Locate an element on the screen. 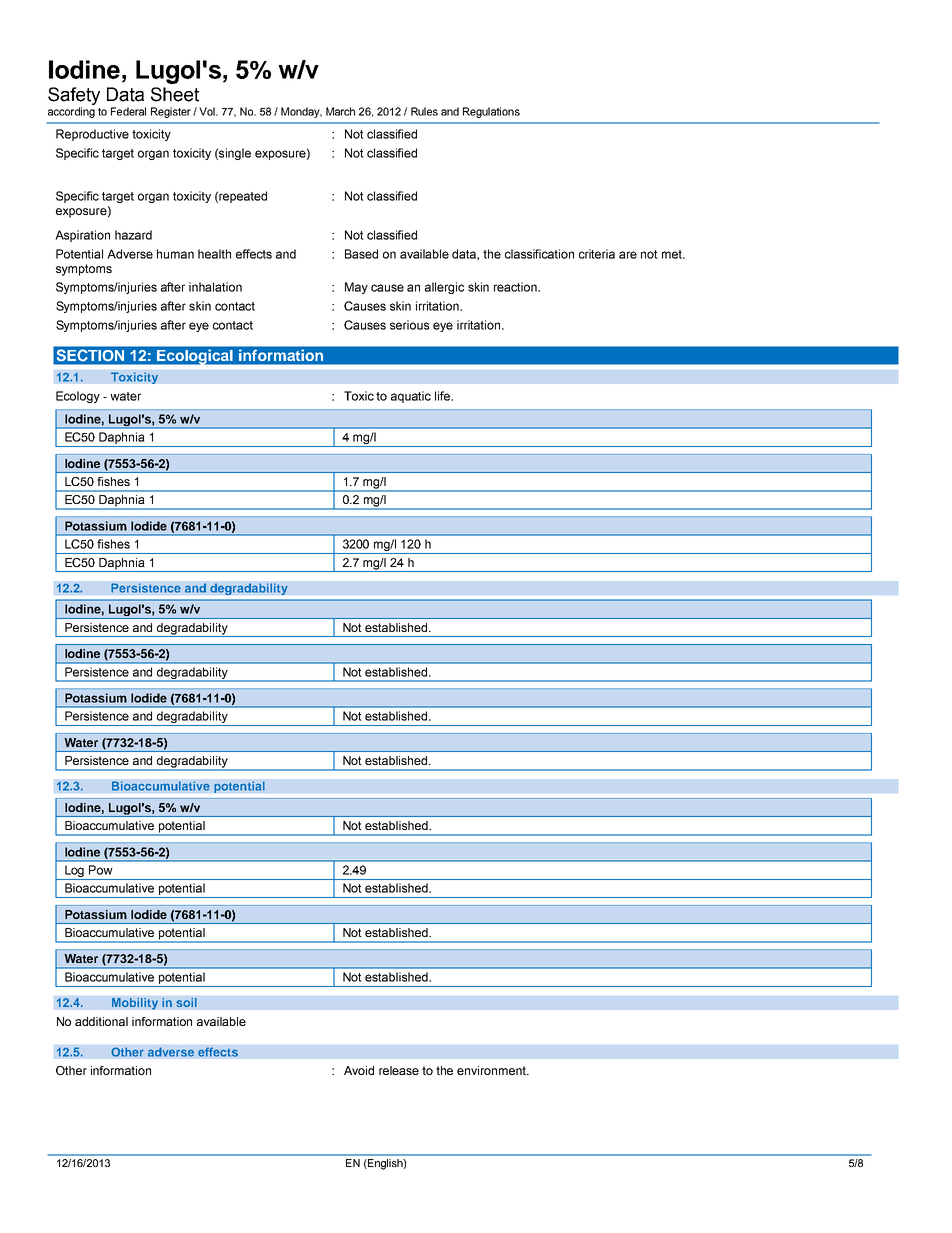  aquatic is located at coordinates (411, 397).
